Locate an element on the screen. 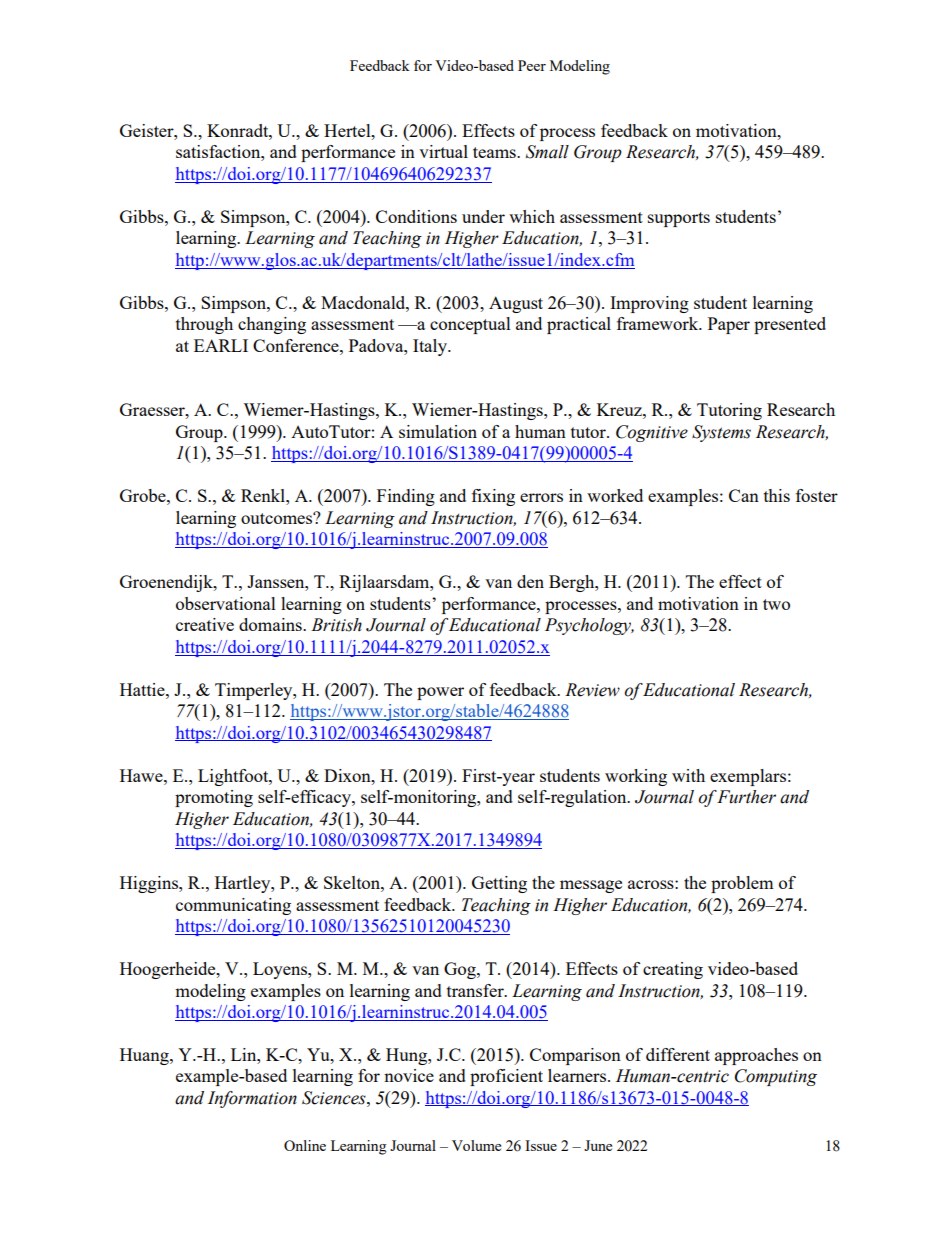  Systems is located at coordinates (721, 433).
